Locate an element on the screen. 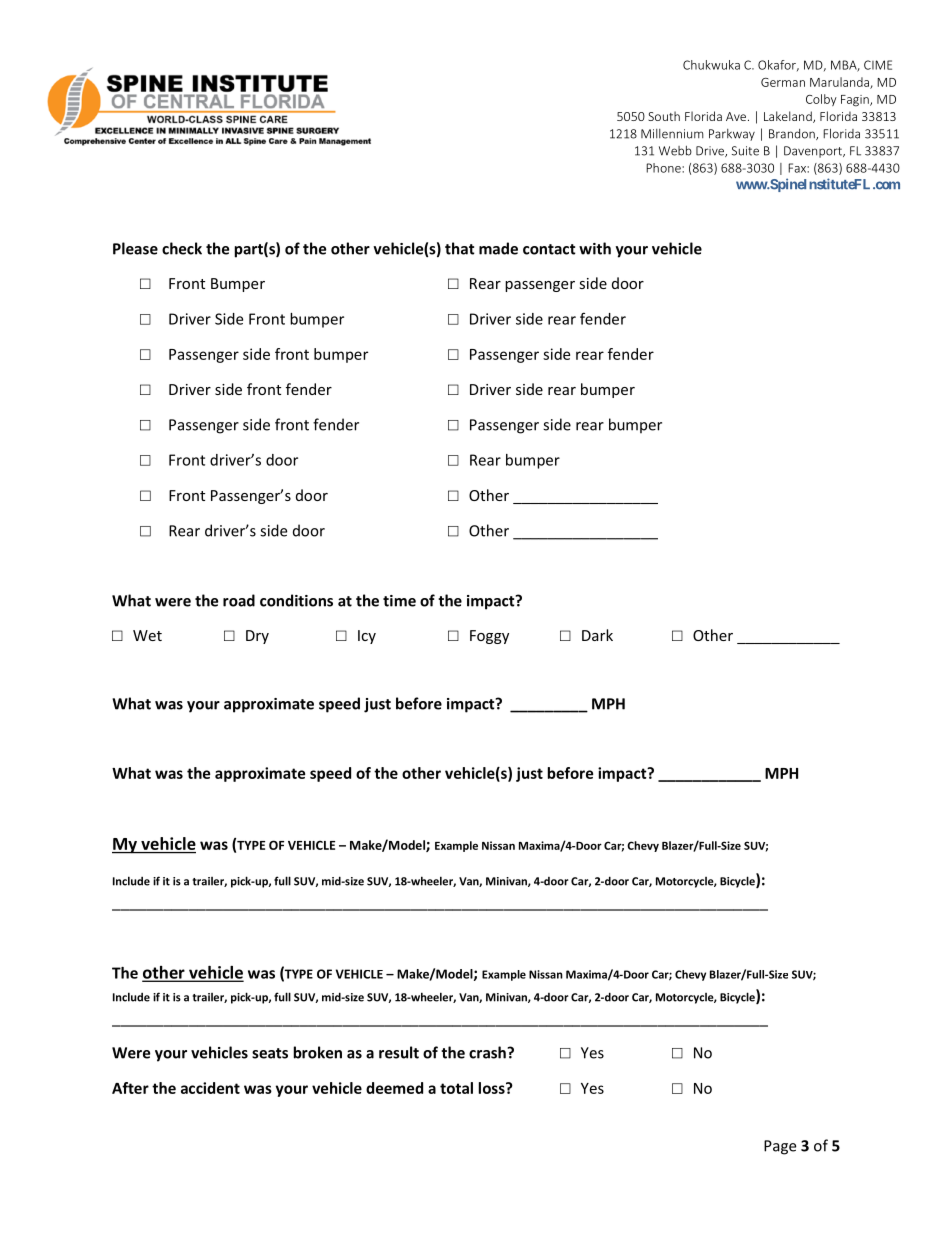 The image size is (952, 1233). crash is located at coordinates (488, 1052).
